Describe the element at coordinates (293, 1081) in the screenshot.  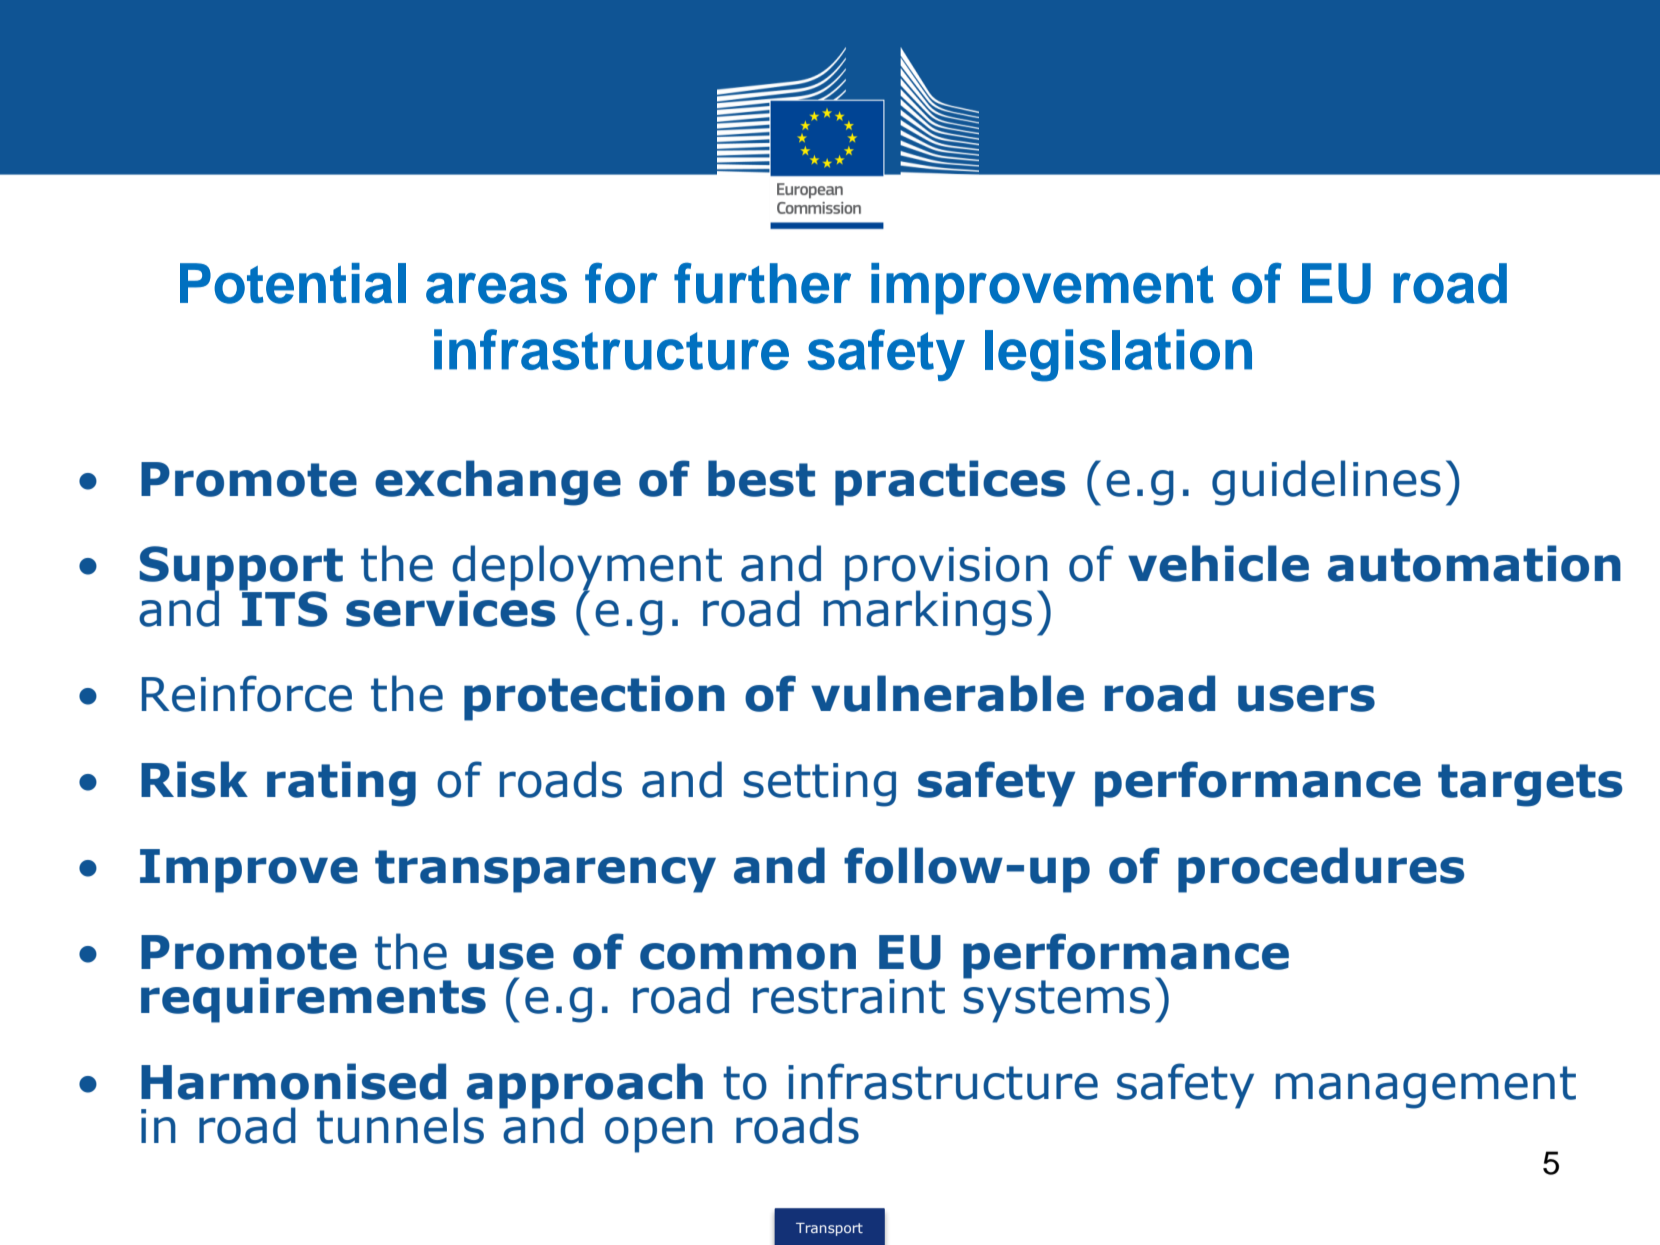
I see `Harmonised` at that location.
